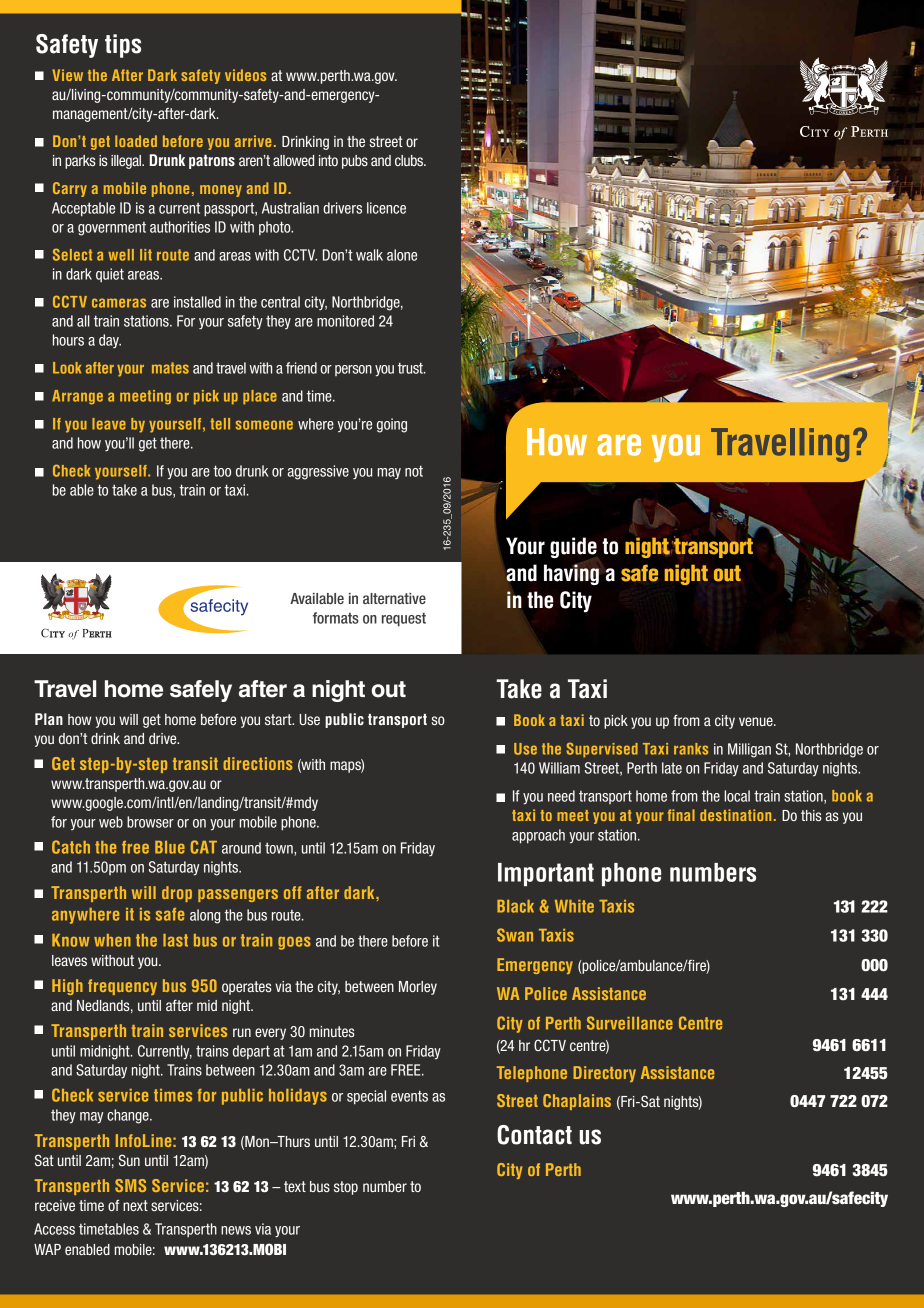 The image size is (924, 1308). I want to click on tips, so click(123, 46).
